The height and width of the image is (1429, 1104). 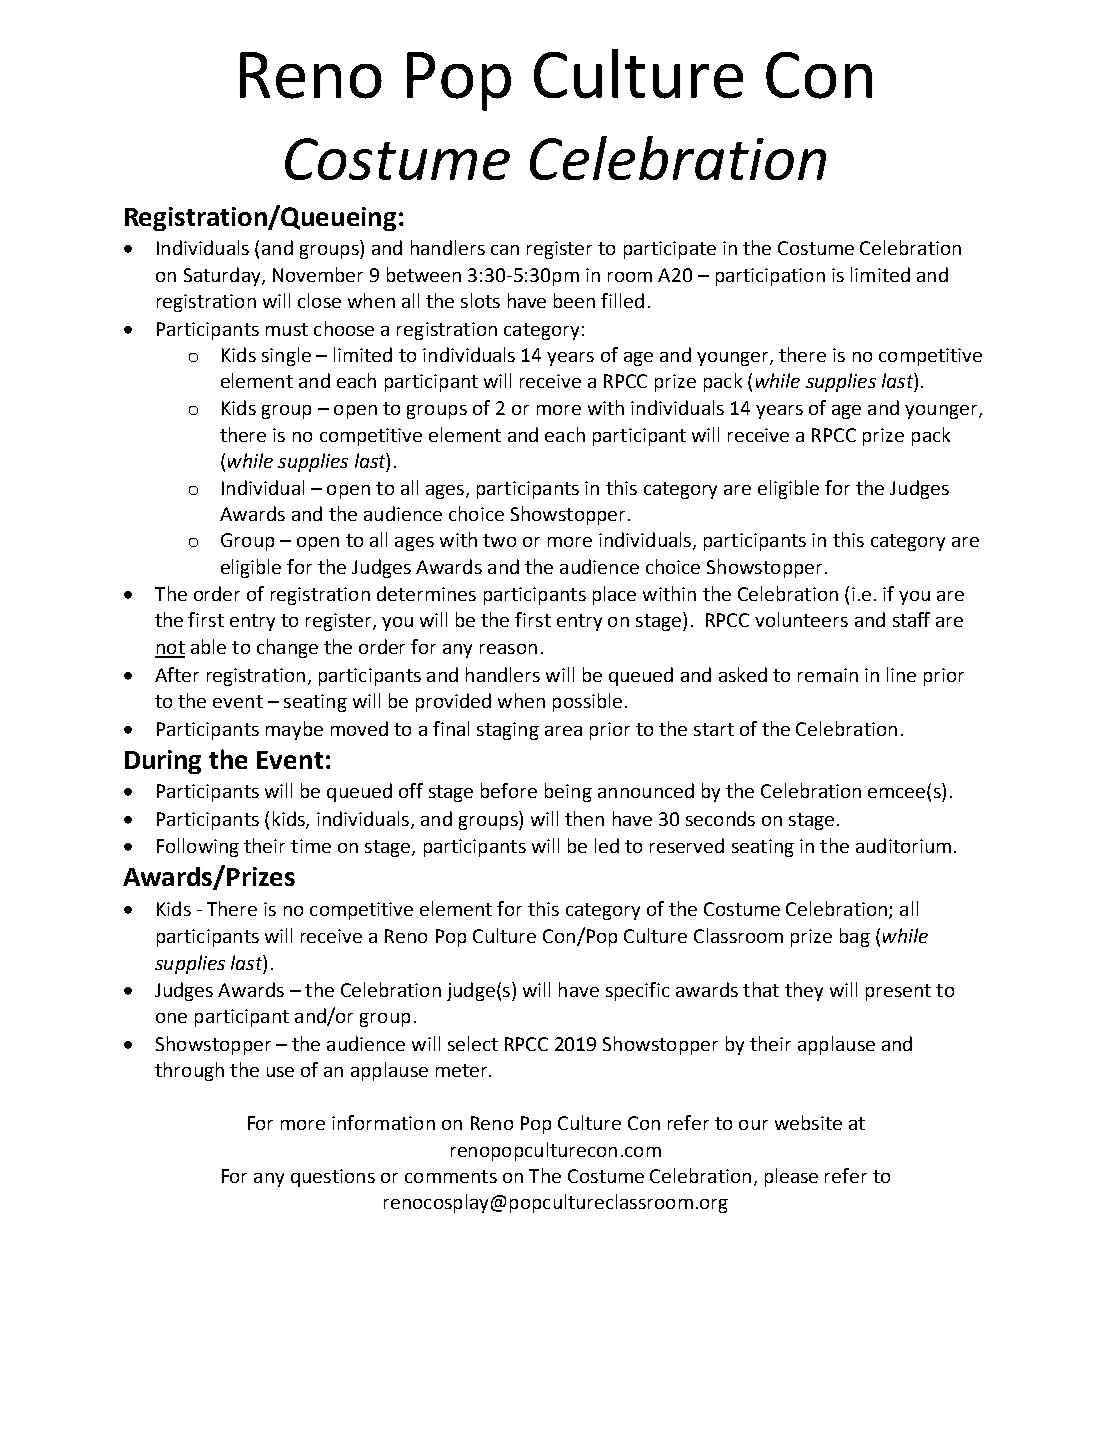 What do you see at coordinates (208, 646) in the image?
I see `able` at bounding box center [208, 646].
